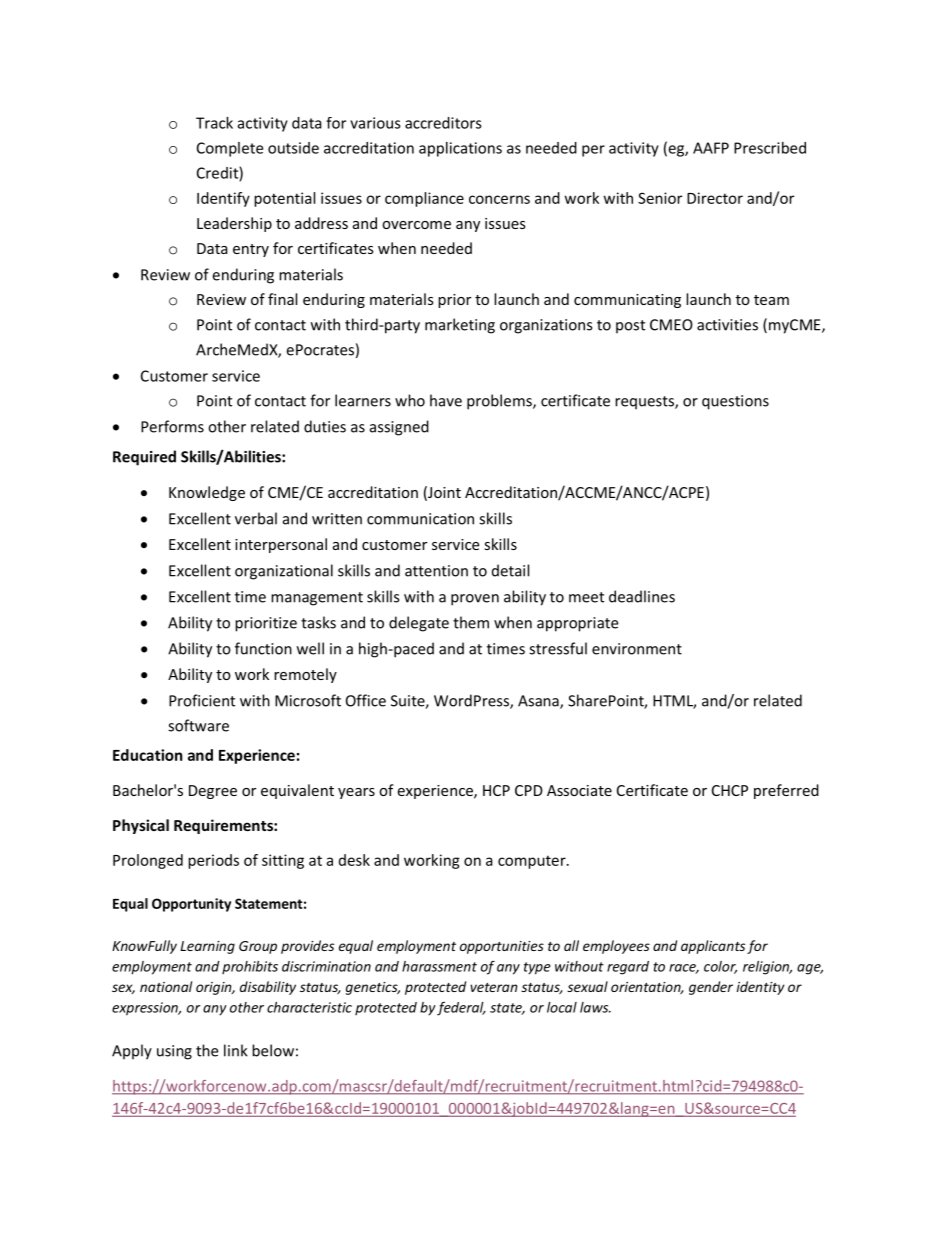 This document has height=1233, width=952. I want to click on Knowledge, so click(207, 493).
